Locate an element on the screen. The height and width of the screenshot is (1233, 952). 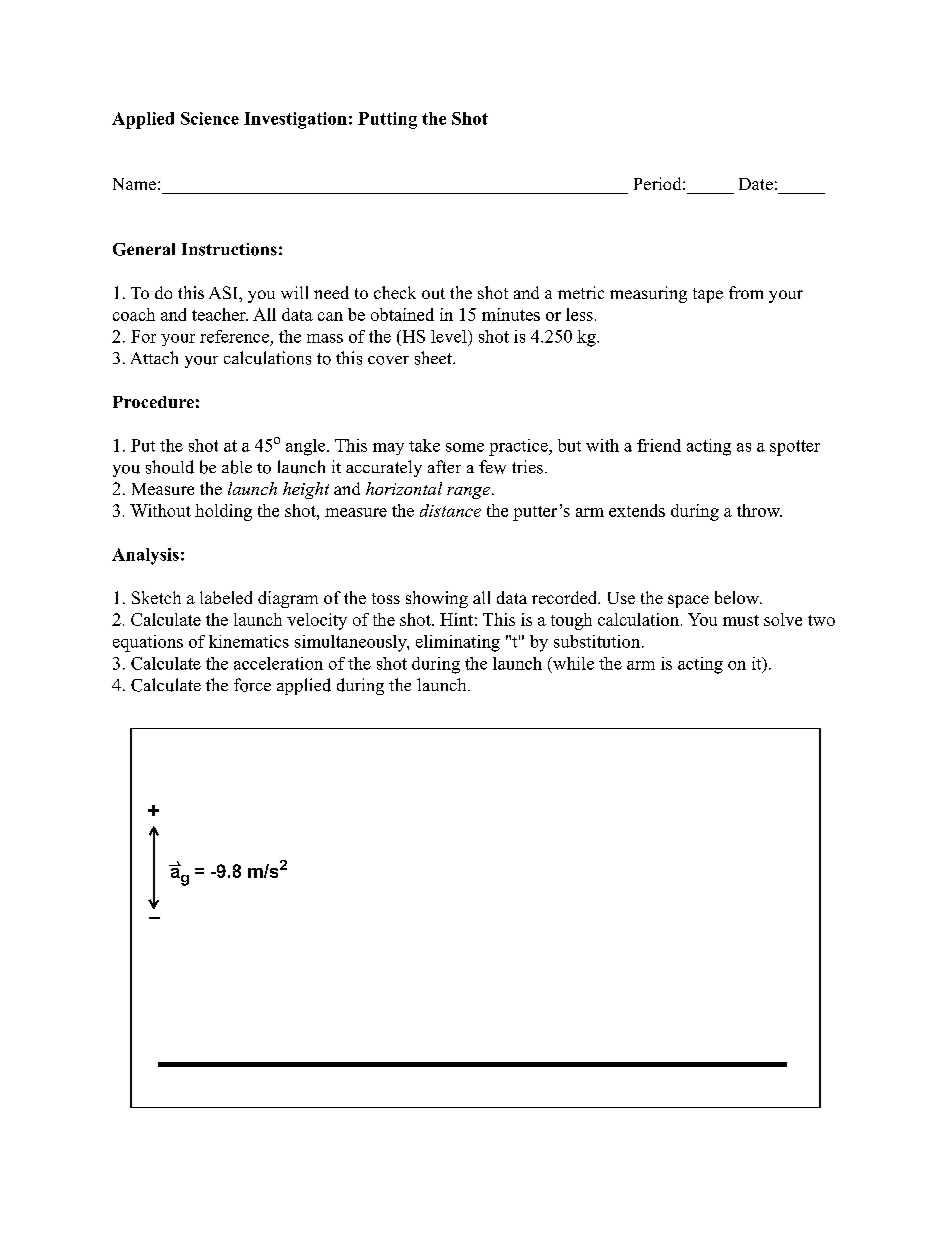
distance is located at coordinates (450, 510).
